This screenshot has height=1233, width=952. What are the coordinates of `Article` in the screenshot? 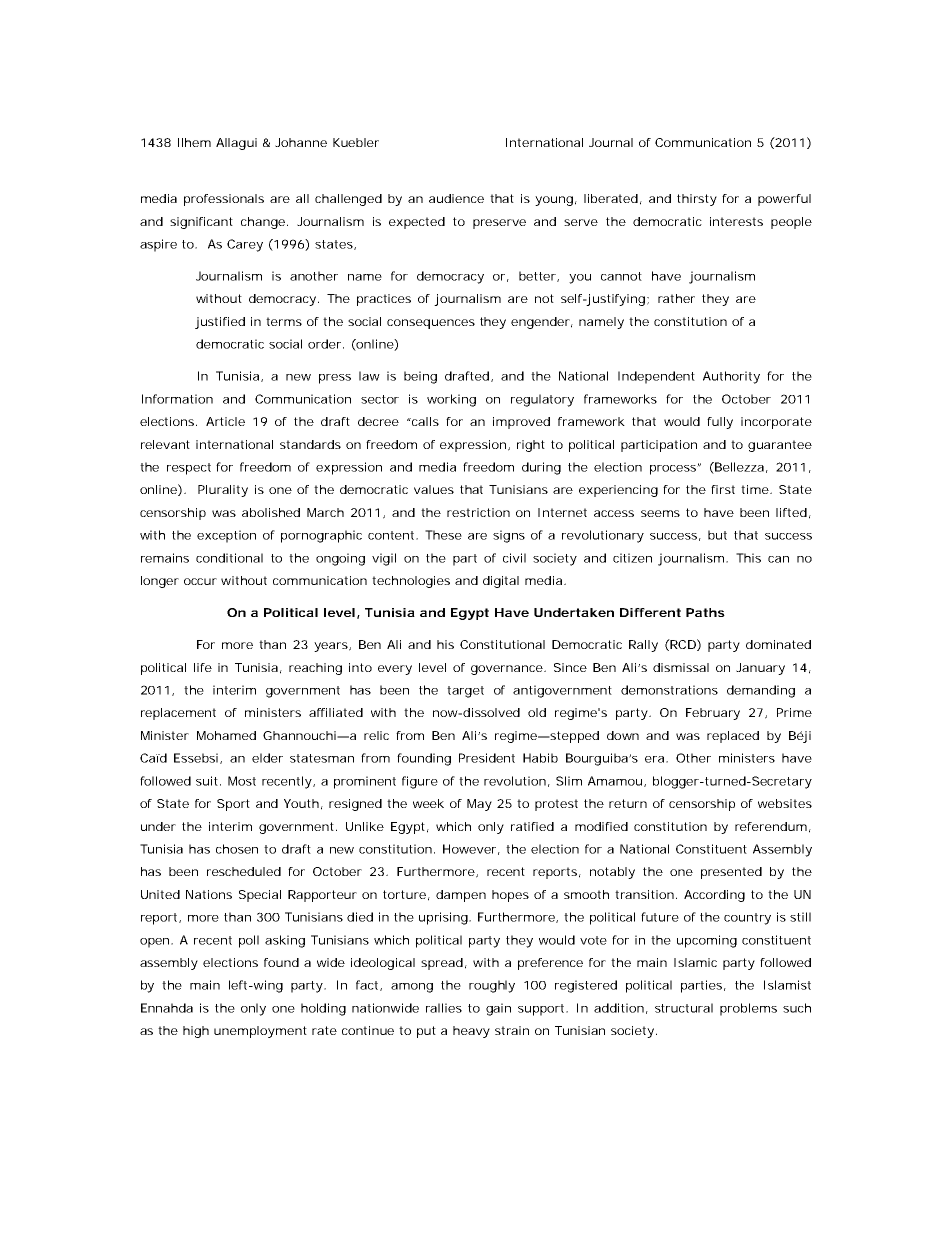 It's located at (225, 421).
